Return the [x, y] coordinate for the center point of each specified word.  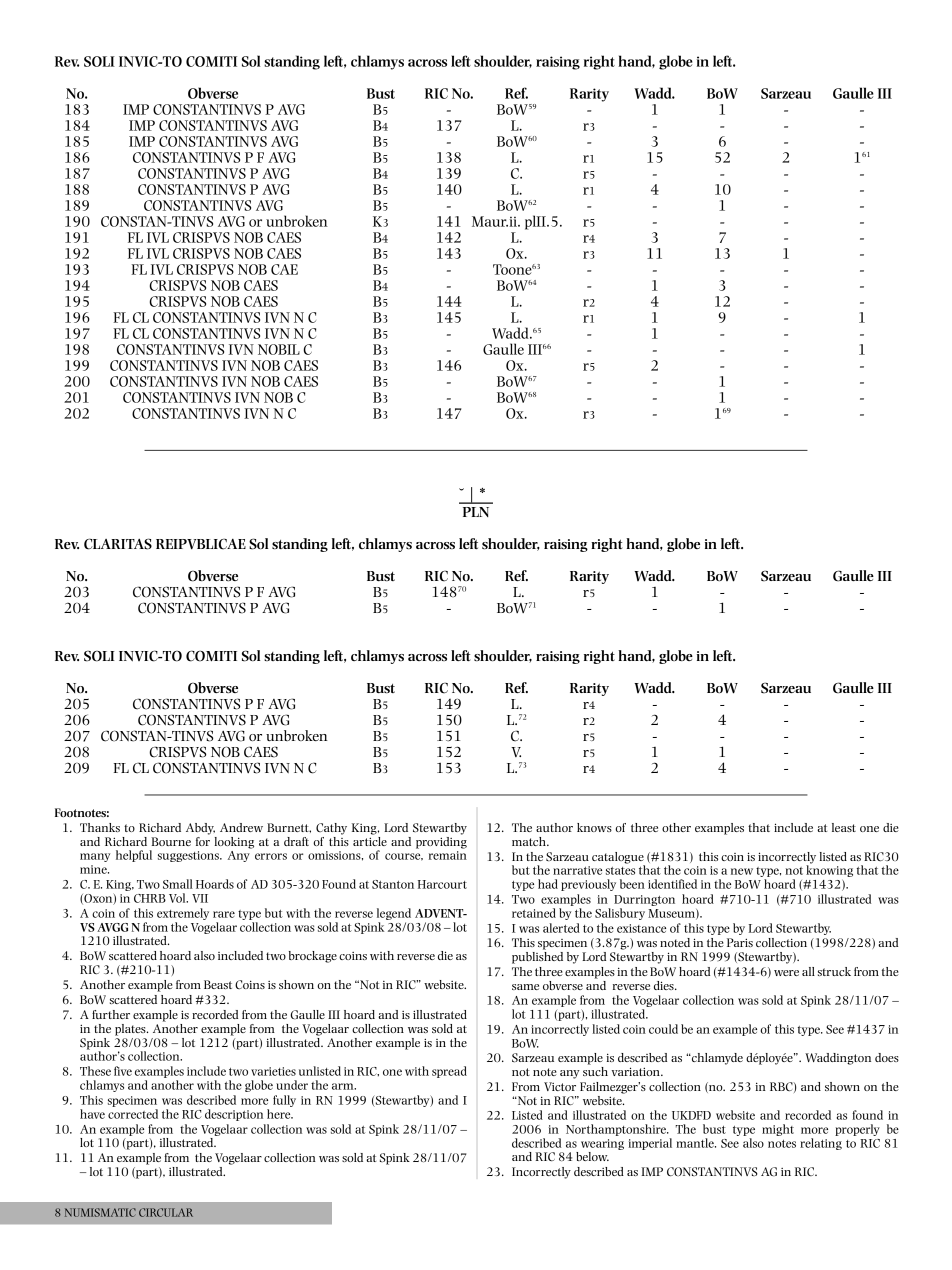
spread [449, 1072]
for [203, 840]
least [844, 827]
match [530, 841]
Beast [218, 984]
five [123, 1071]
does [887, 1057]
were [786, 973]
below [592, 1156]
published [537, 956]
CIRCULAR [166, 1212]
